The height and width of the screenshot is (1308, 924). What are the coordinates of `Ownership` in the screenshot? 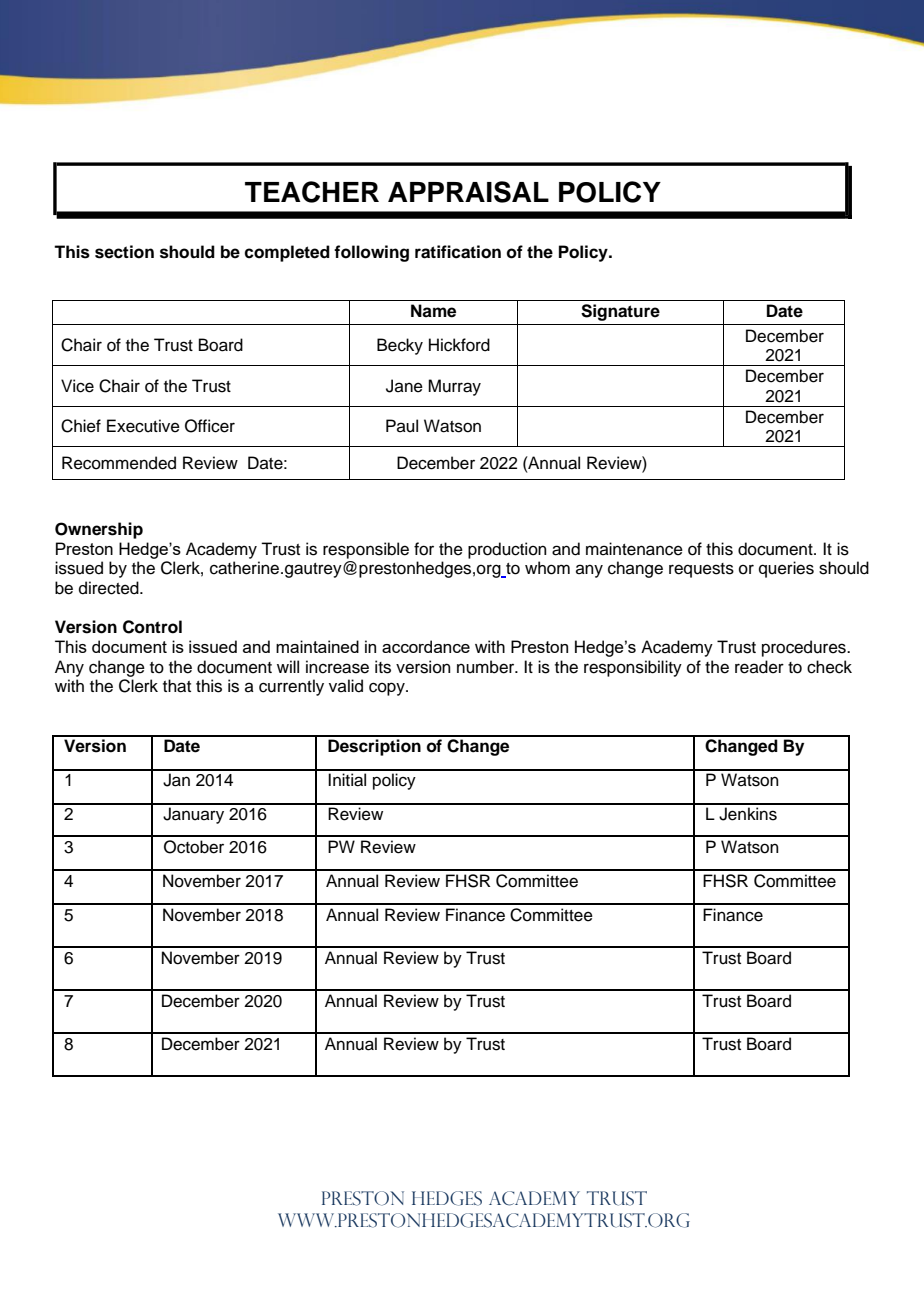 It's located at (99, 530).
